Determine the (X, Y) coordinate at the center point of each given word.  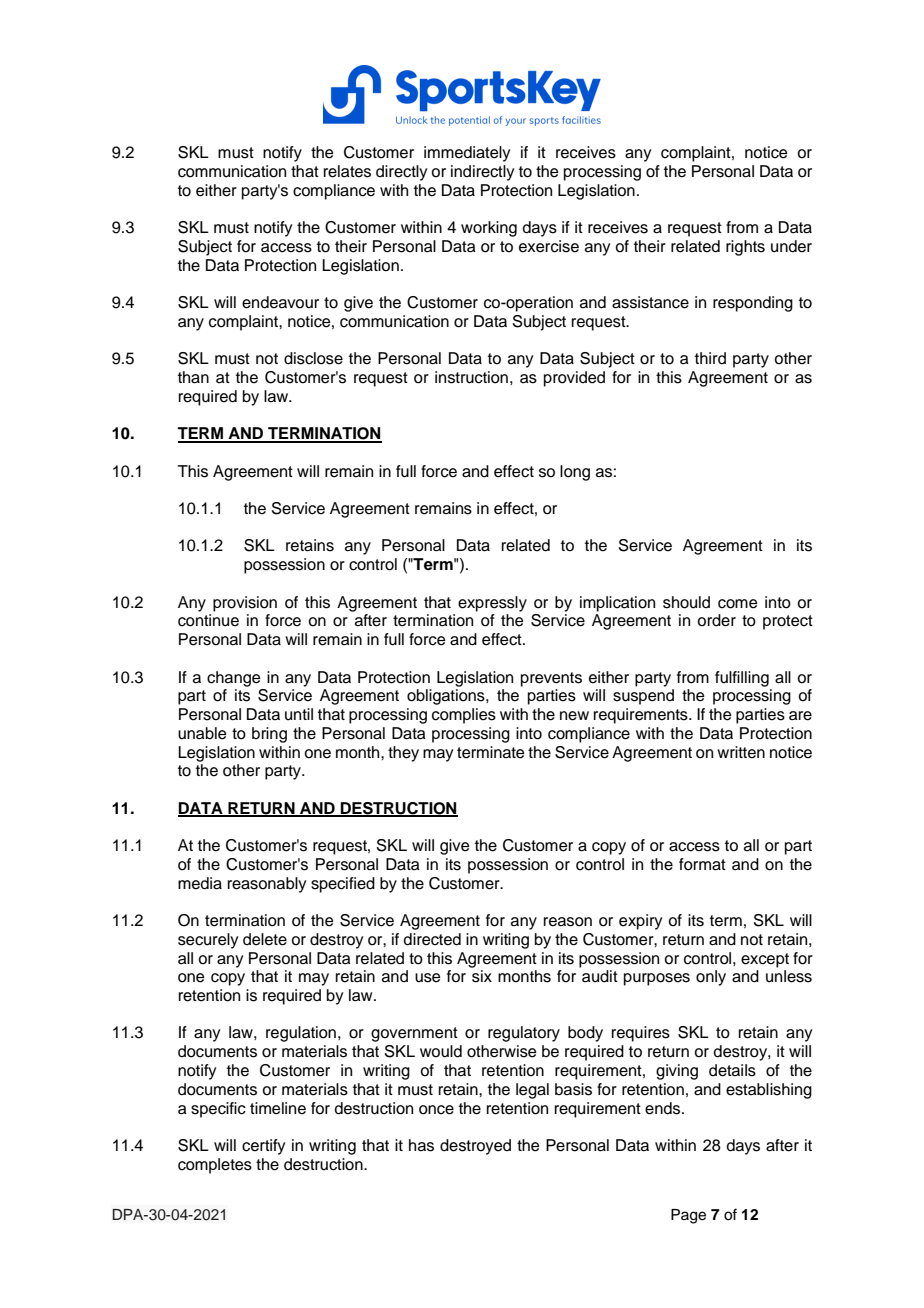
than (193, 377)
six (482, 976)
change (234, 679)
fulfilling (742, 679)
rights (745, 248)
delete (265, 939)
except (765, 960)
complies (464, 716)
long (575, 473)
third (710, 358)
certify (263, 1147)
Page (688, 1216)
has (421, 1145)
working (489, 229)
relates (347, 171)
